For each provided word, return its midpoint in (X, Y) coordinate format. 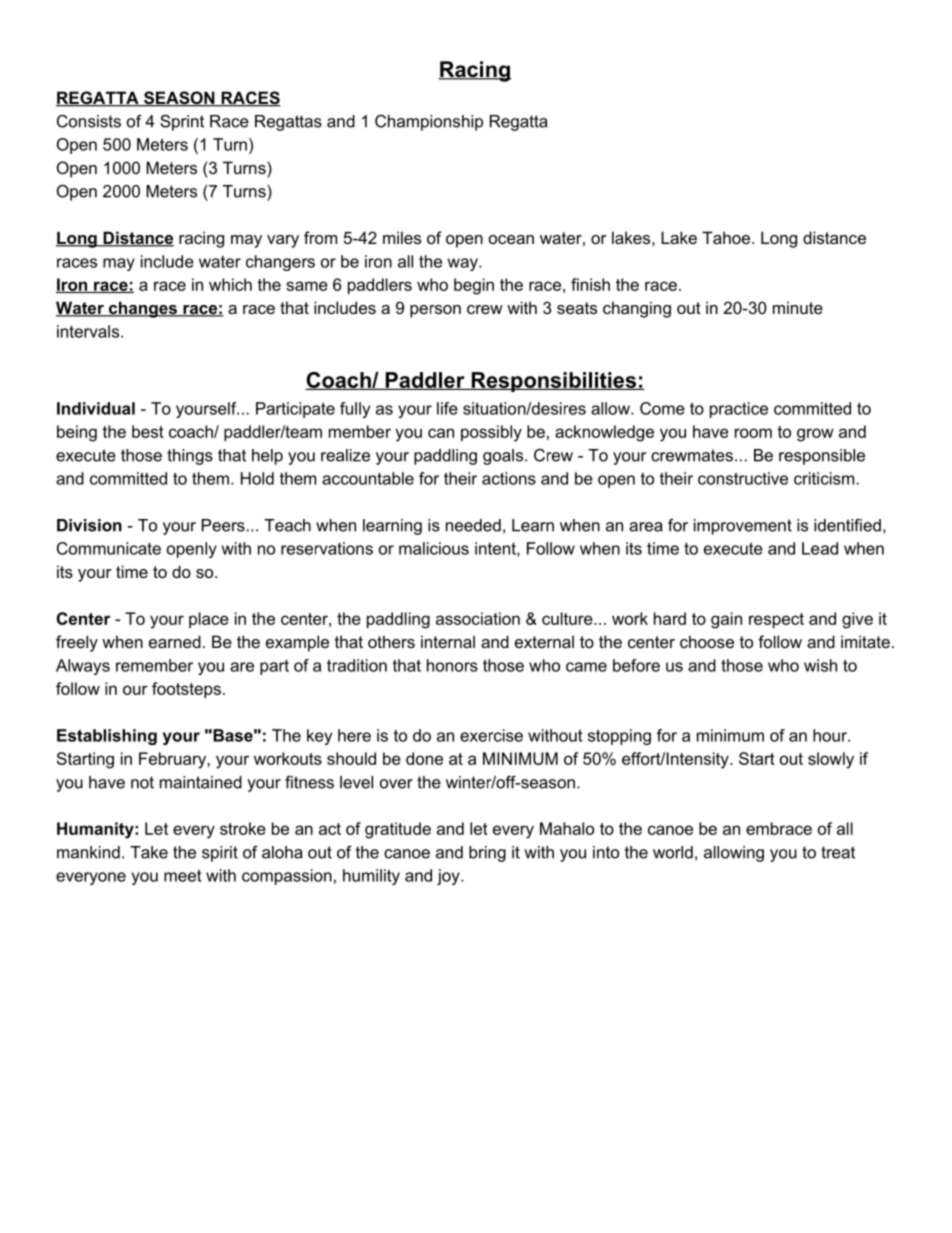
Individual (96, 408)
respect (776, 620)
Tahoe (726, 237)
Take (149, 852)
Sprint (182, 122)
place (209, 620)
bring (487, 854)
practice (739, 410)
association (478, 618)
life (447, 408)
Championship (429, 123)
